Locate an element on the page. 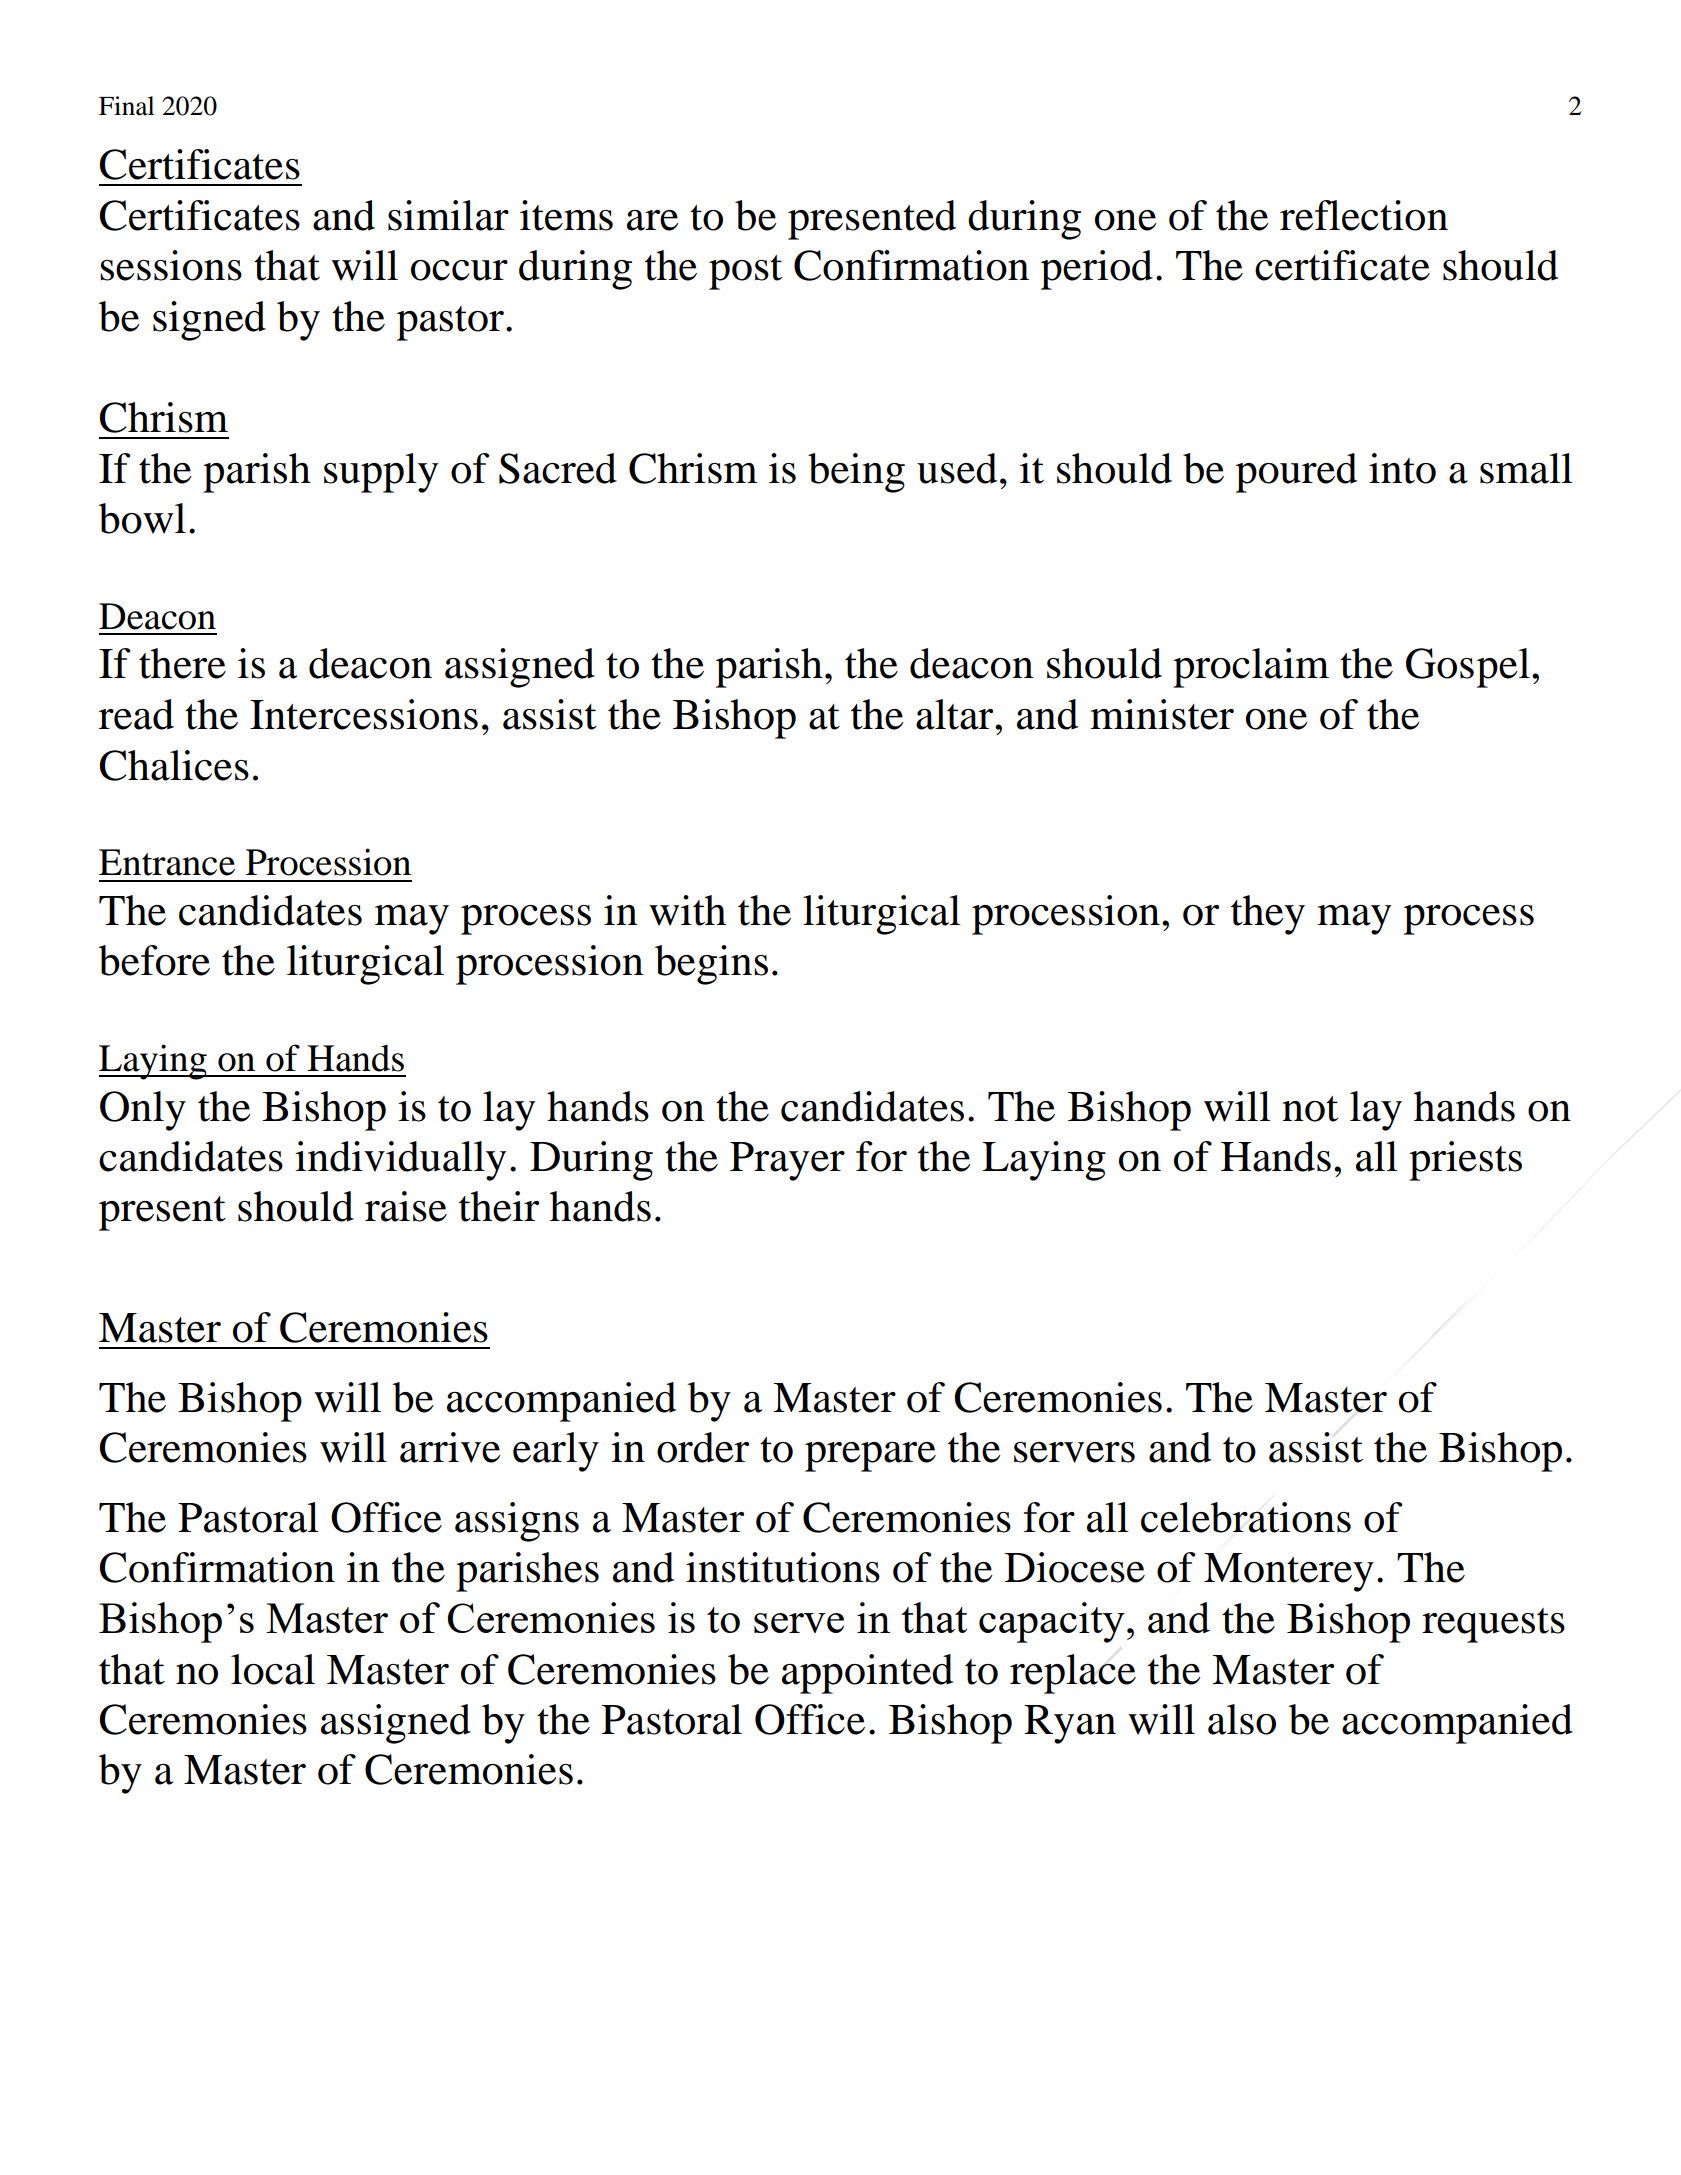 Image resolution: width=1681 pixels, height=2175 pixels. raise is located at coordinates (406, 1206).
